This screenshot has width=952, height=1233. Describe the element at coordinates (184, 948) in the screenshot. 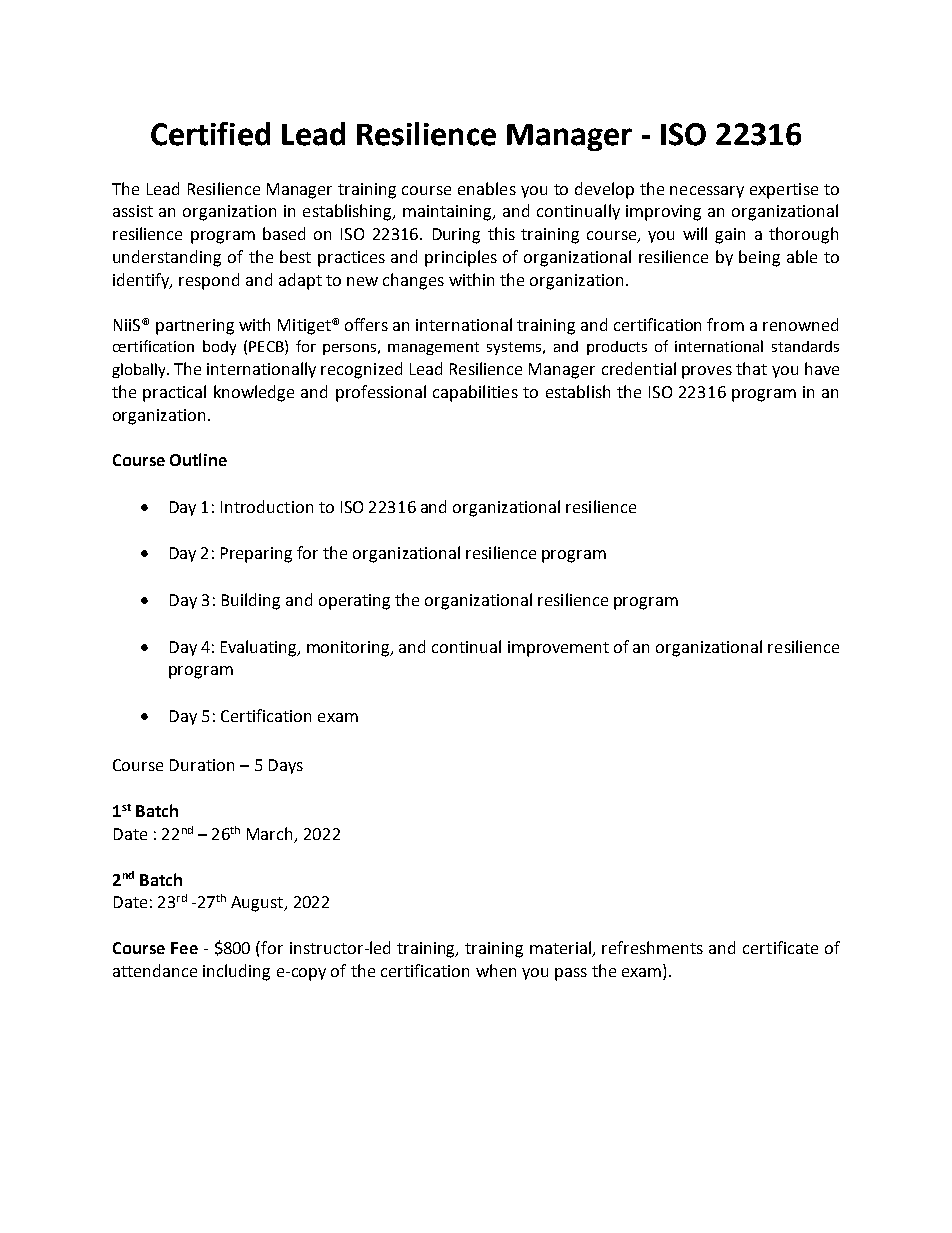

I see `Fee` at that location.
